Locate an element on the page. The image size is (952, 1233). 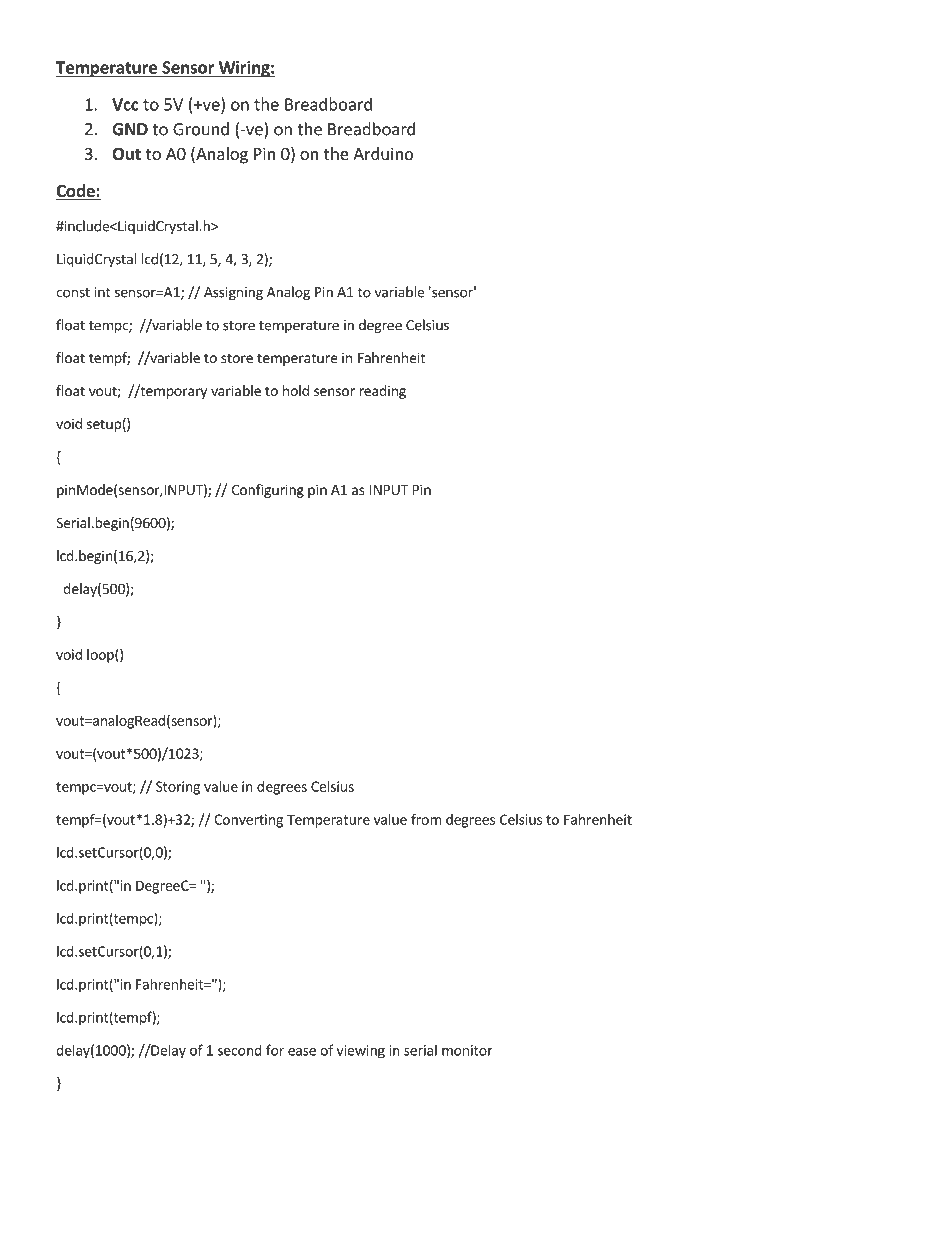
Arduino is located at coordinates (383, 153).
